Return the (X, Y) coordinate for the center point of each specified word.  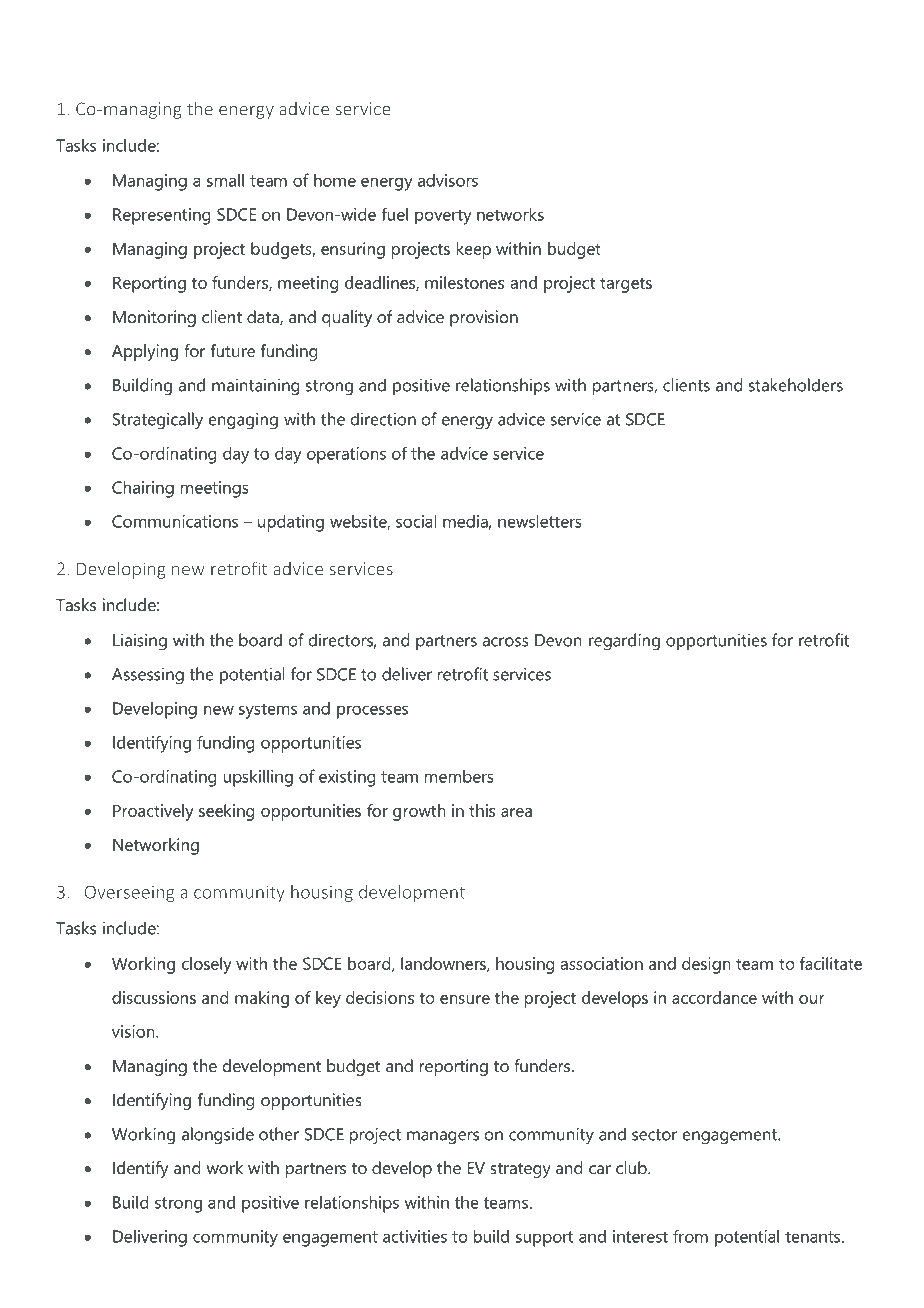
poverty (443, 217)
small (225, 180)
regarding (624, 642)
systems (268, 711)
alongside (218, 1136)
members (459, 776)
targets (626, 285)
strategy (520, 1170)
